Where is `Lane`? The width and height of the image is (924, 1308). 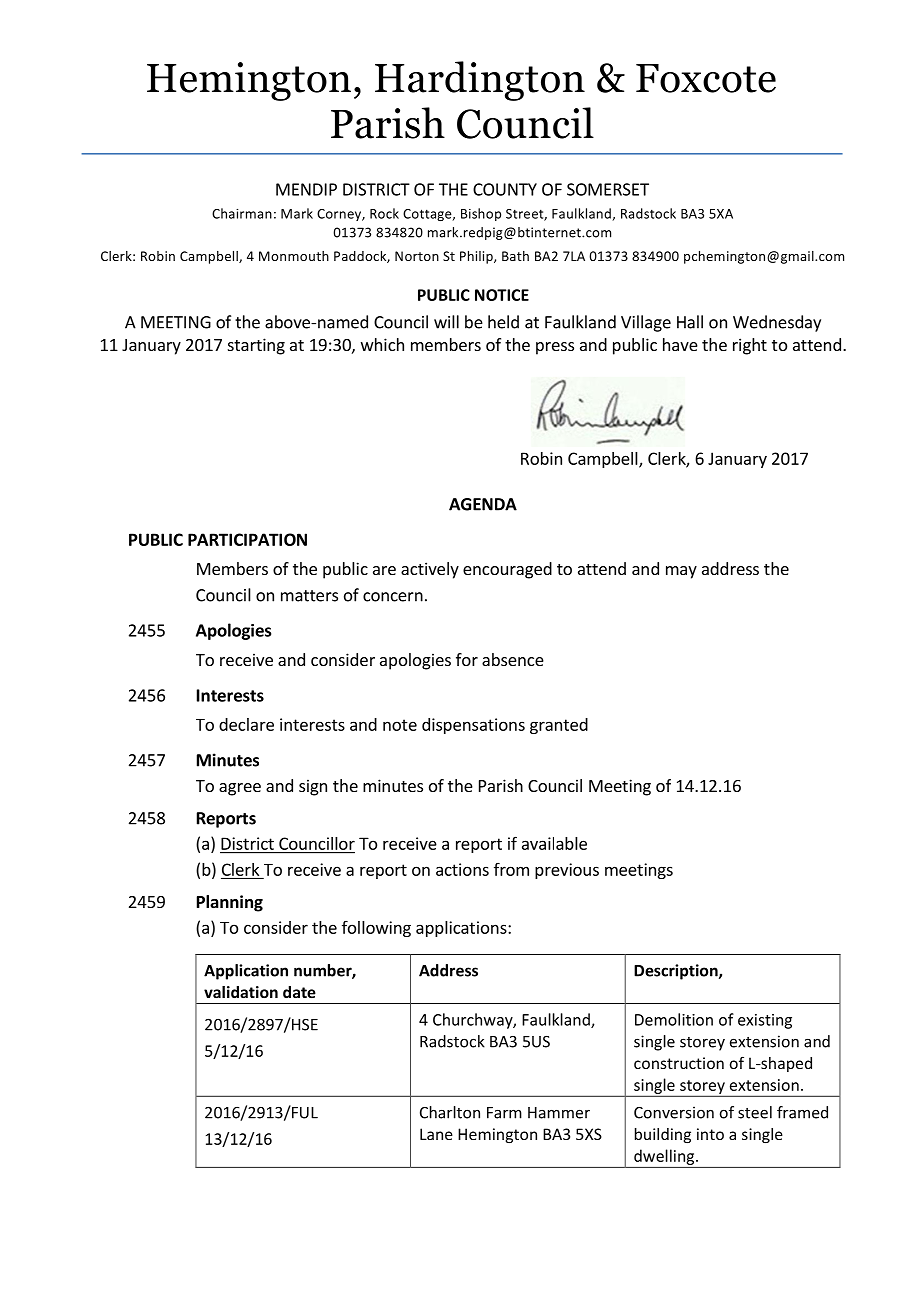
Lane is located at coordinates (436, 1134).
